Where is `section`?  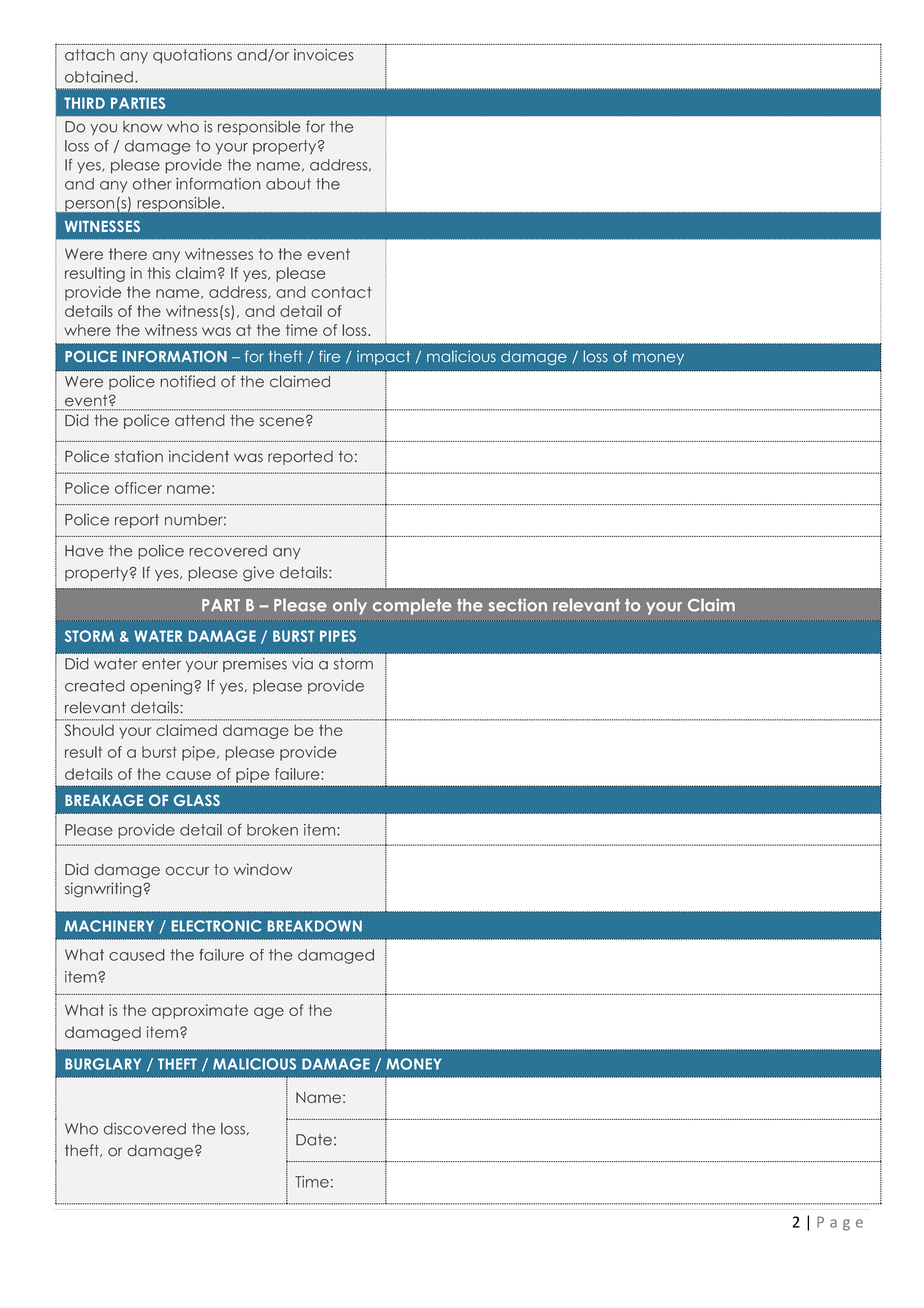
section is located at coordinates (518, 605).
